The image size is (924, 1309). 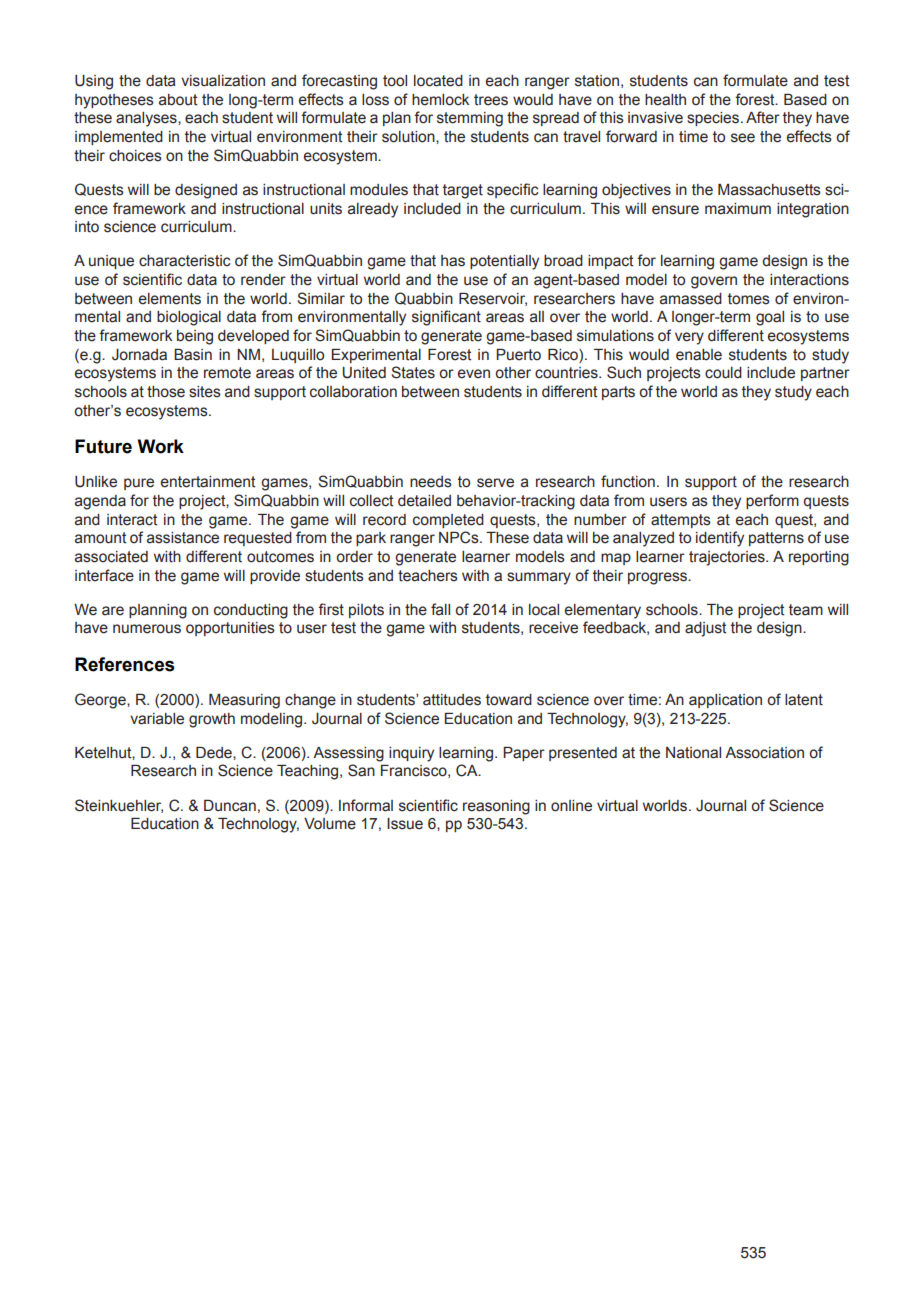 I want to click on numerous, so click(x=147, y=629).
